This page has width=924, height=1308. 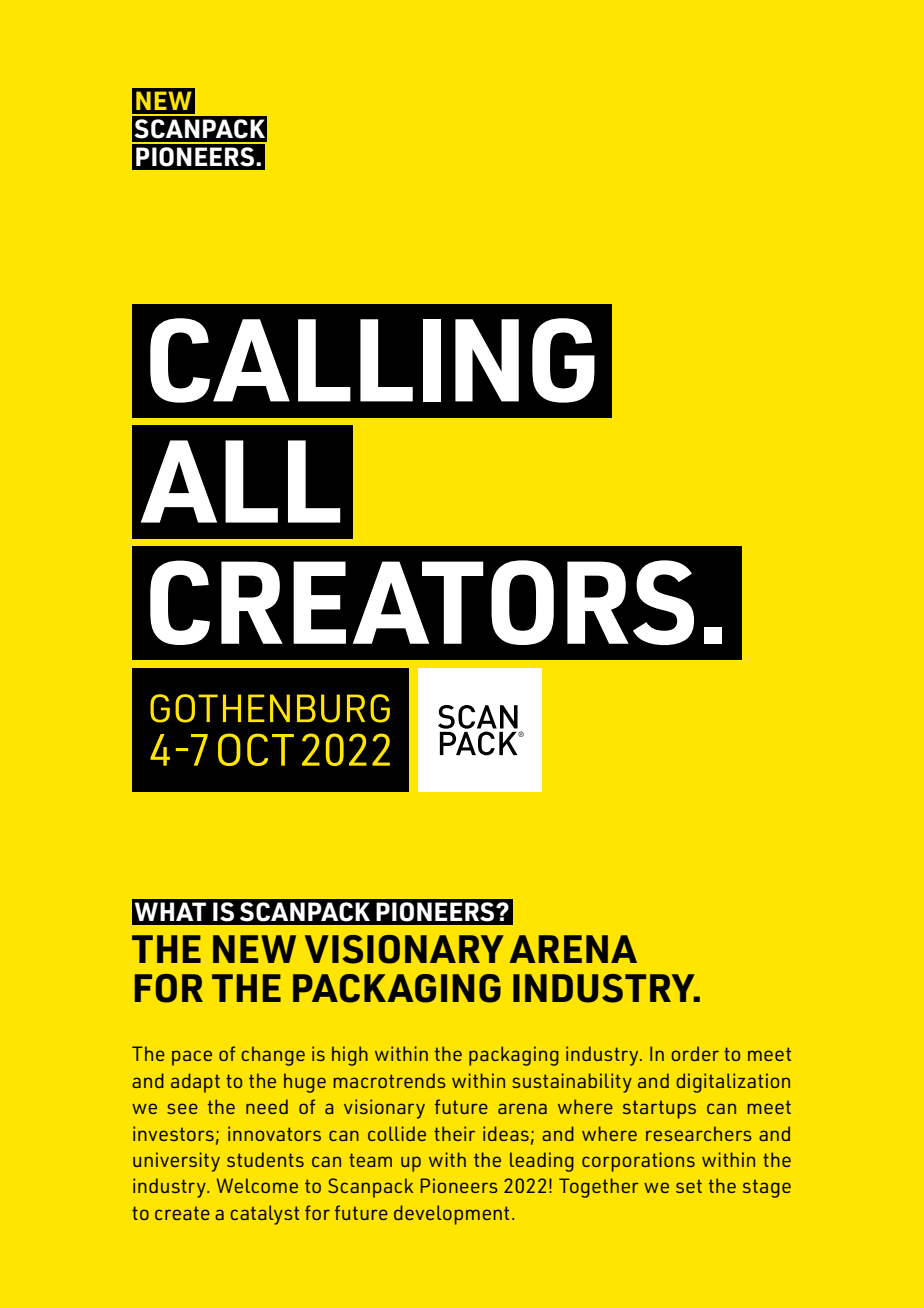 What do you see at coordinates (572, 1083) in the page?
I see `sustainability` at bounding box center [572, 1083].
